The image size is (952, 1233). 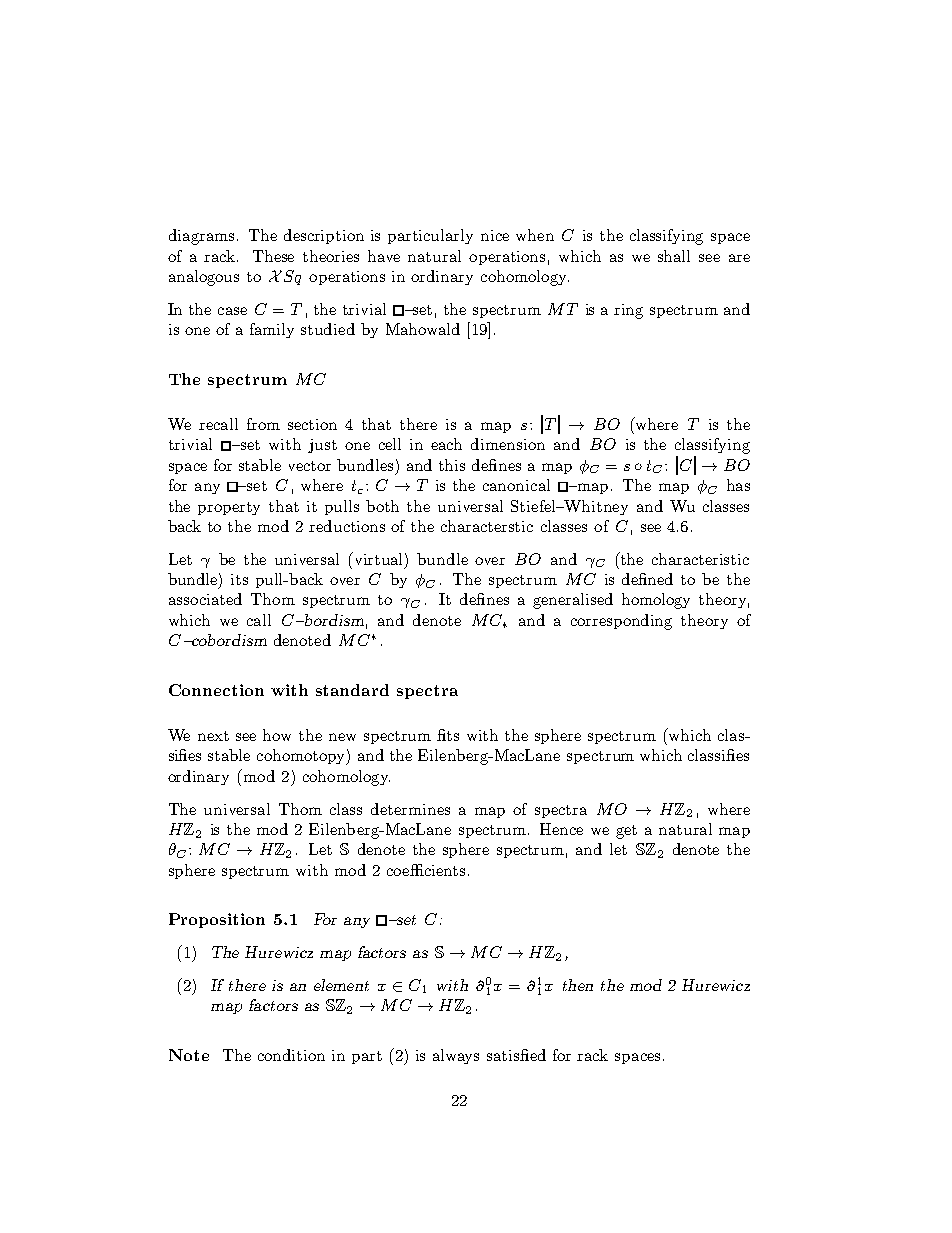 I want to click on generalised, so click(x=573, y=601).
